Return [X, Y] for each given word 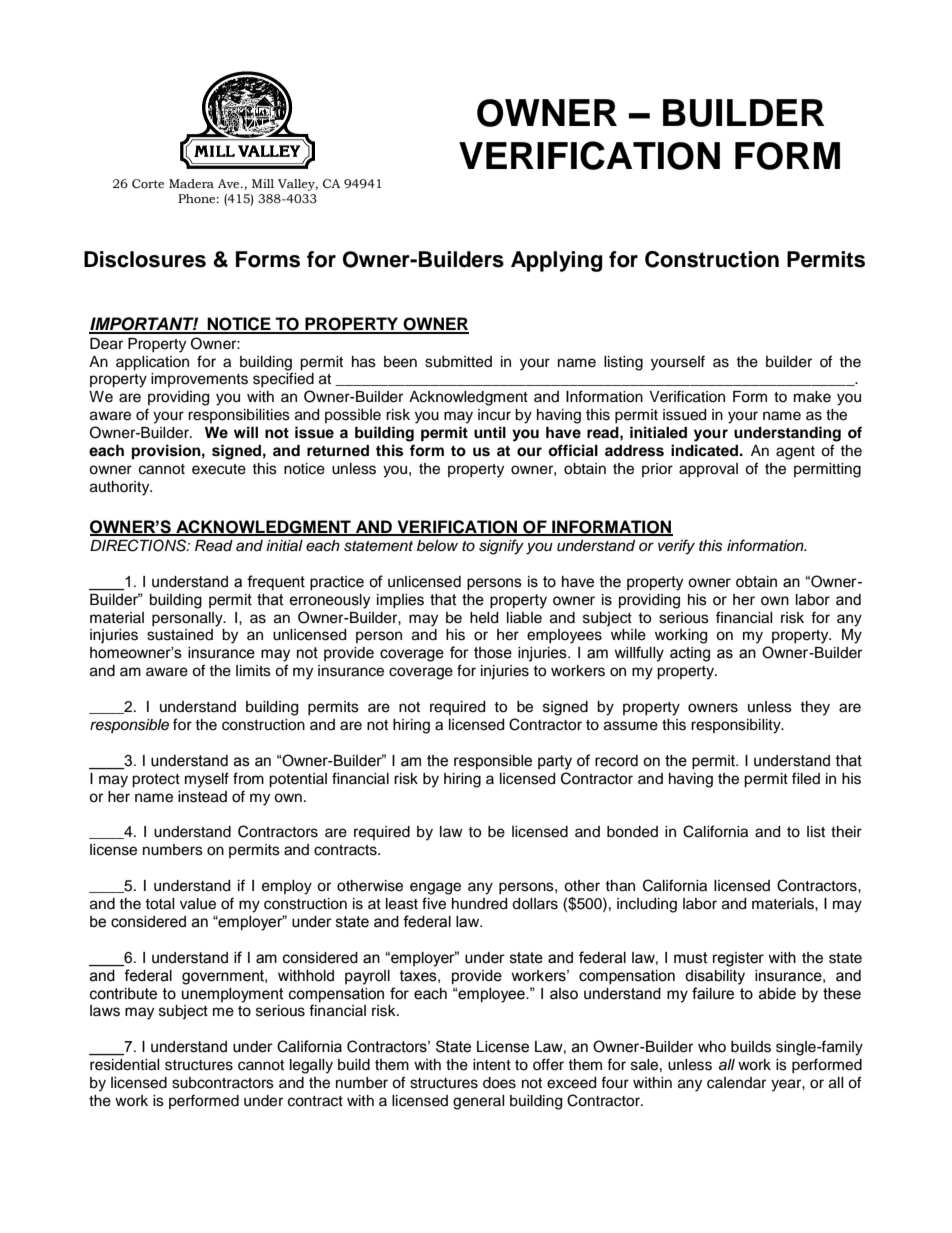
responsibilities [239, 416]
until [490, 432]
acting [690, 654]
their [846, 832]
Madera [191, 183]
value [198, 904]
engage [435, 888]
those [493, 653]
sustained [180, 635]
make [812, 397]
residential [125, 1065]
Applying [557, 261]
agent [795, 453]
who [712, 1046]
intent [492, 1065]
